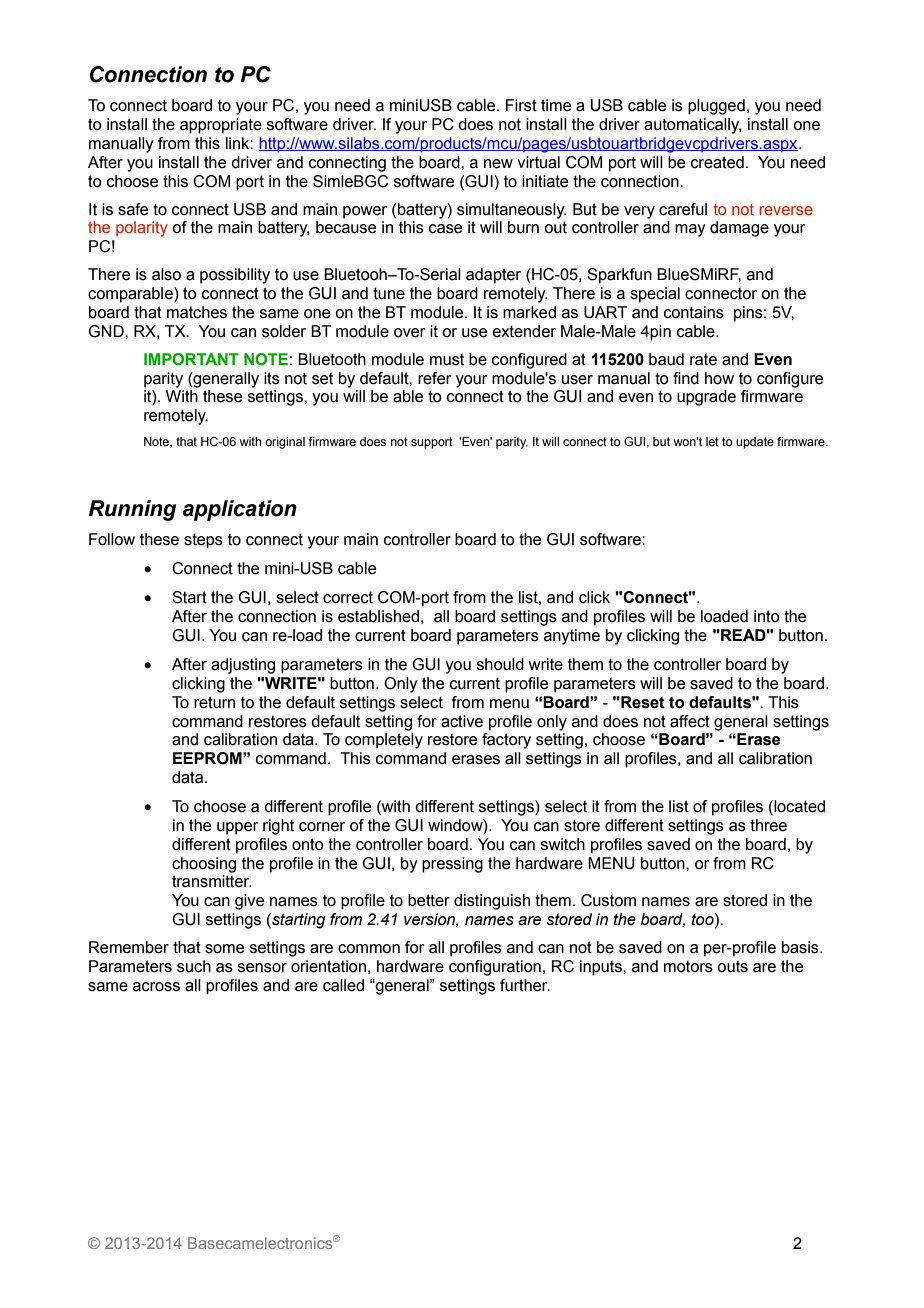 This document has height=1308, width=924. Describe the element at coordinates (498, 164) in the document. I see `new` at that location.
